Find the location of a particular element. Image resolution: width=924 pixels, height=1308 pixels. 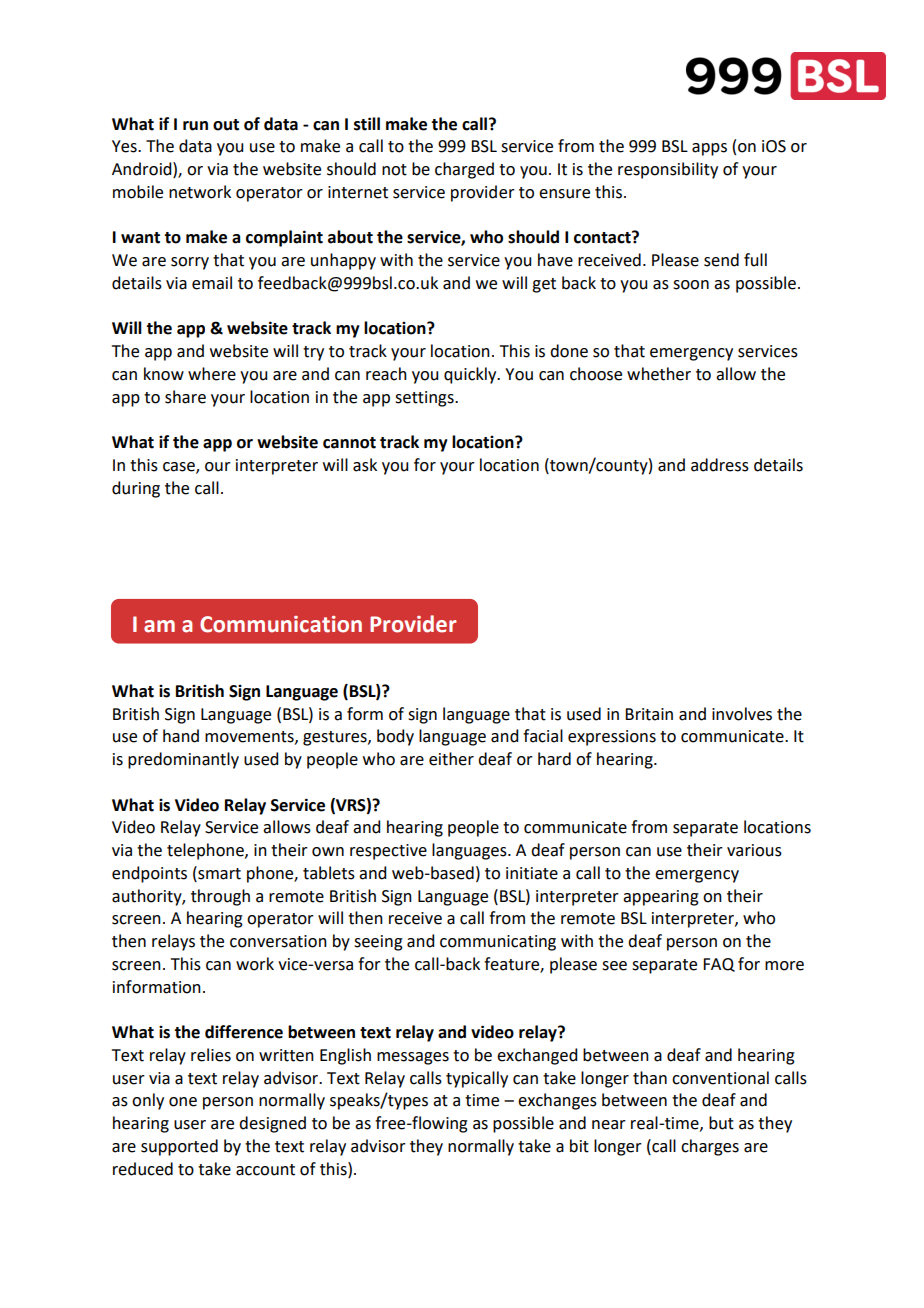

supported is located at coordinates (179, 1147).
